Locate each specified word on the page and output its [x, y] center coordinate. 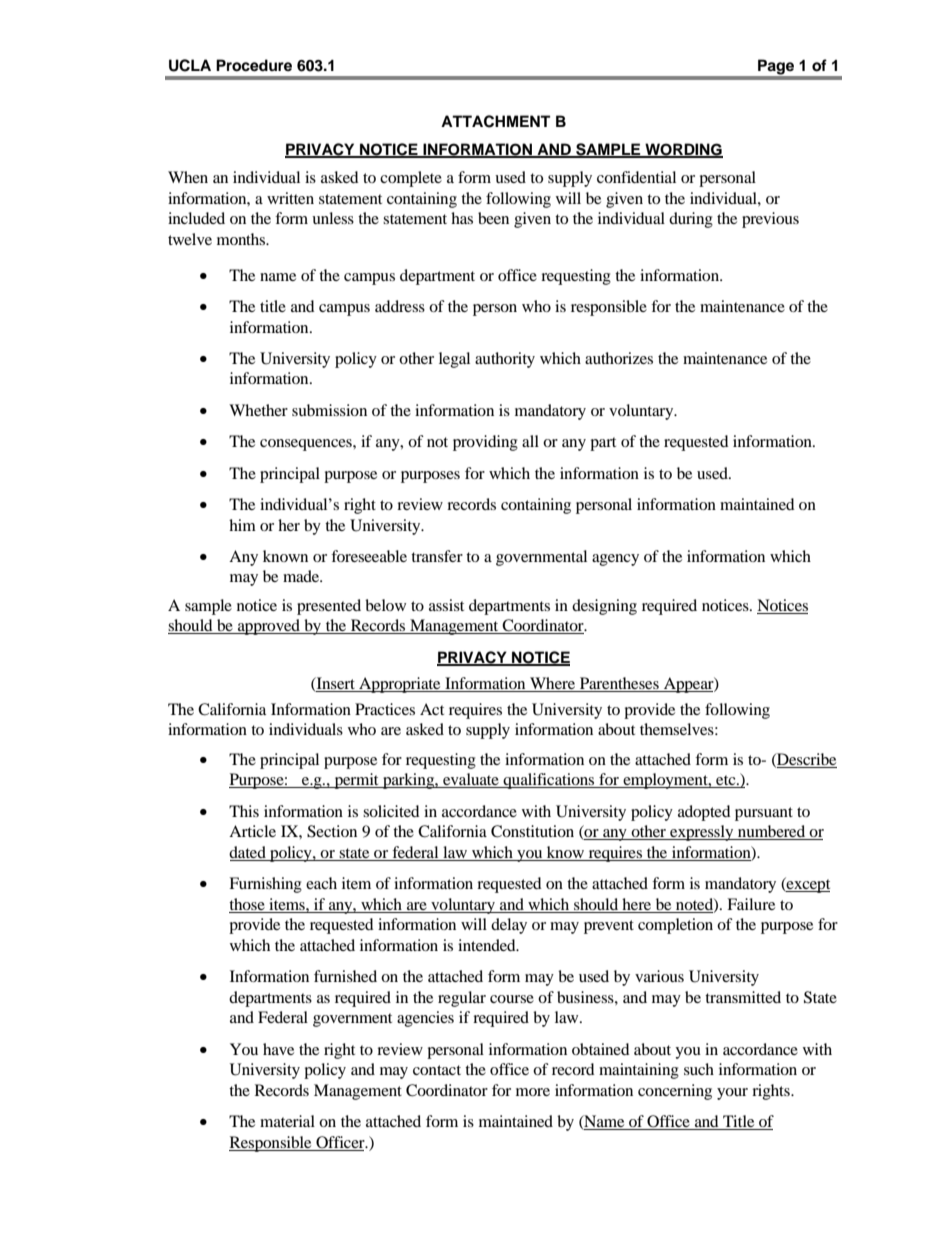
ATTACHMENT [495, 121]
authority [505, 360]
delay [509, 926]
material [287, 1121]
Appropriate [400, 685]
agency [615, 560]
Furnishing [265, 885]
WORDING [683, 150]
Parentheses [619, 684]
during [691, 220]
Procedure [254, 65]
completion [675, 926]
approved [269, 627]
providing [485, 443]
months [242, 239]
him [242, 525]
